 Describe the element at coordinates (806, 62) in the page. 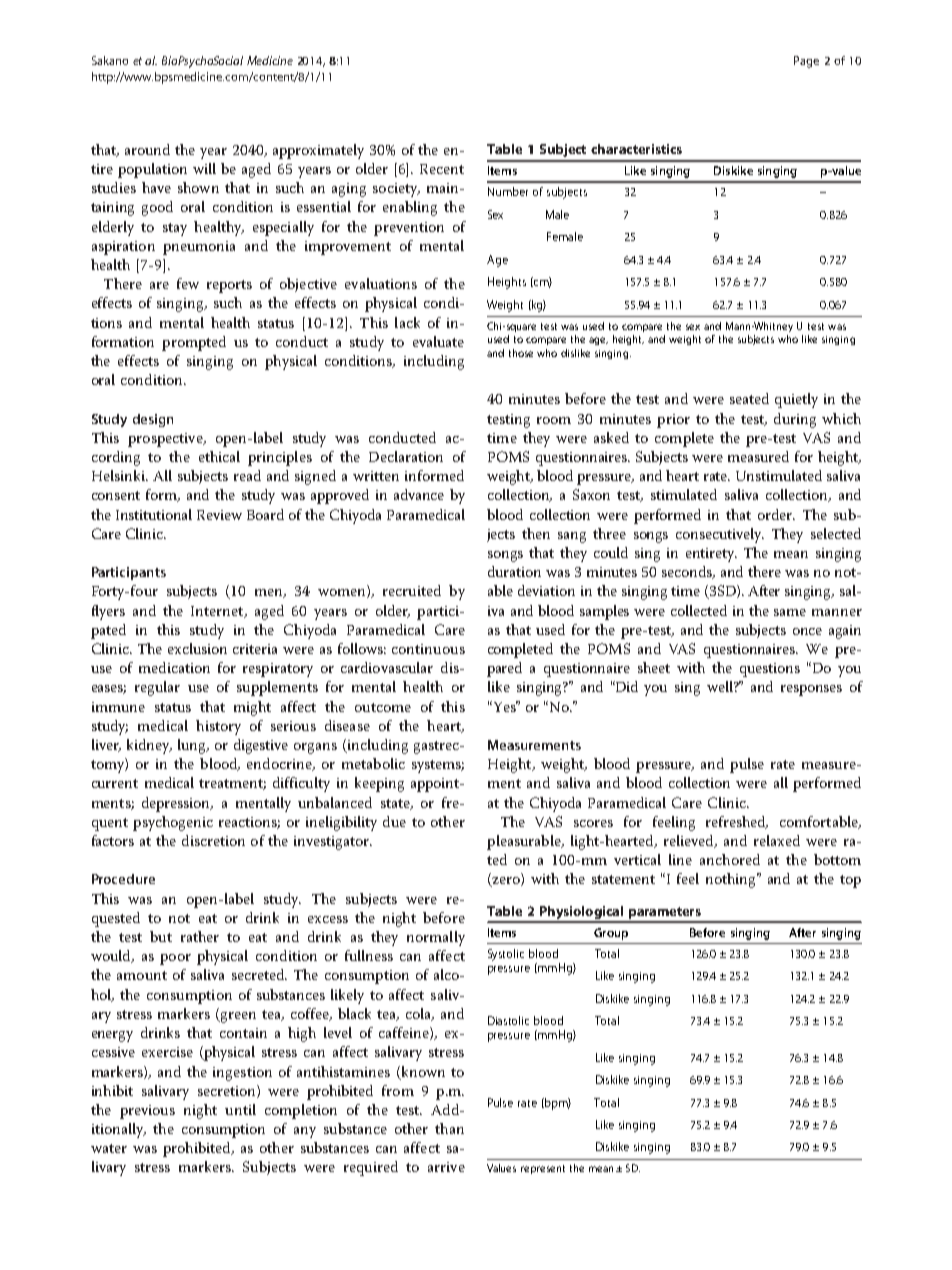

I see `Page` at that location.
